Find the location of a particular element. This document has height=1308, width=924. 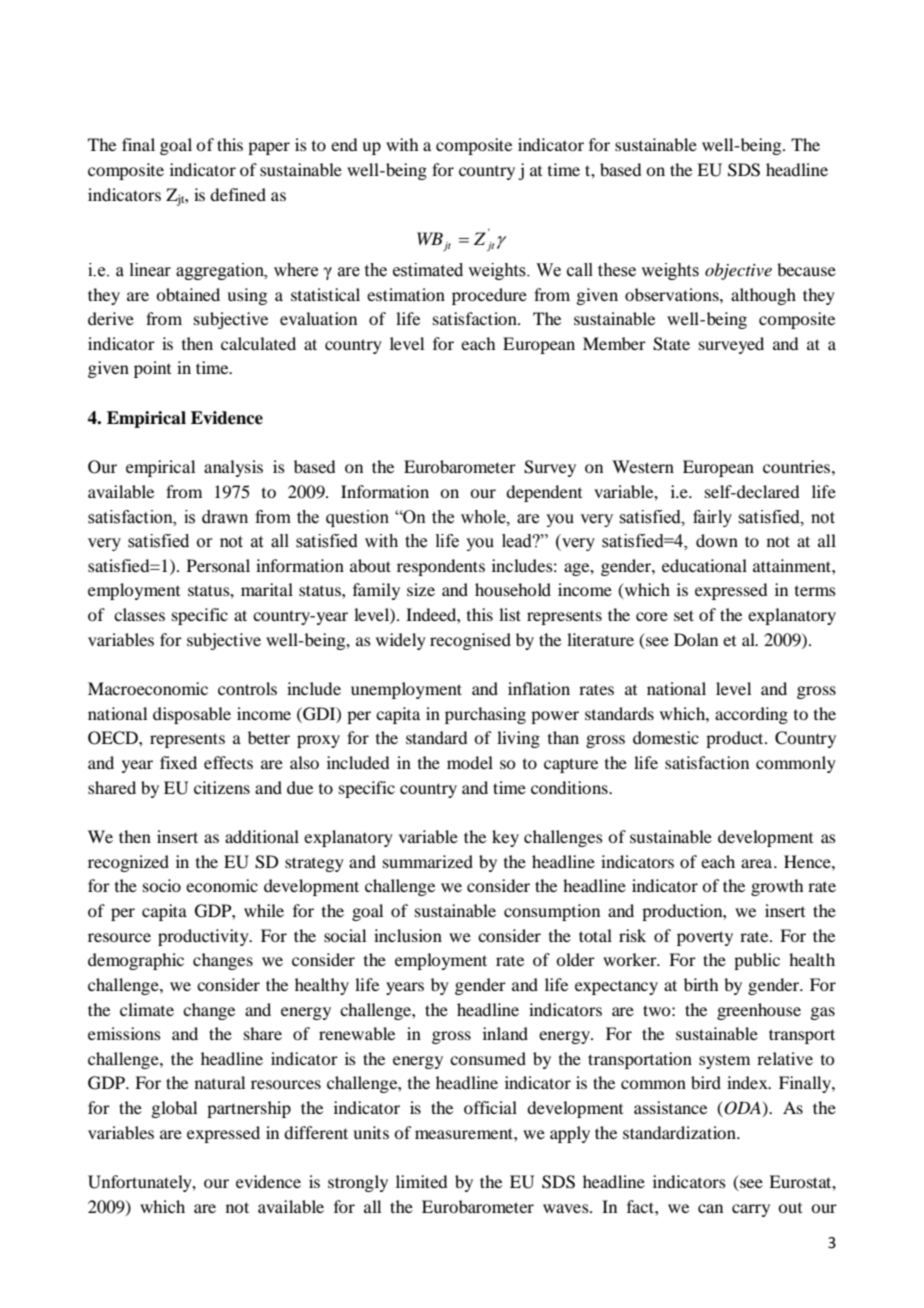

according is located at coordinates (751, 715).
